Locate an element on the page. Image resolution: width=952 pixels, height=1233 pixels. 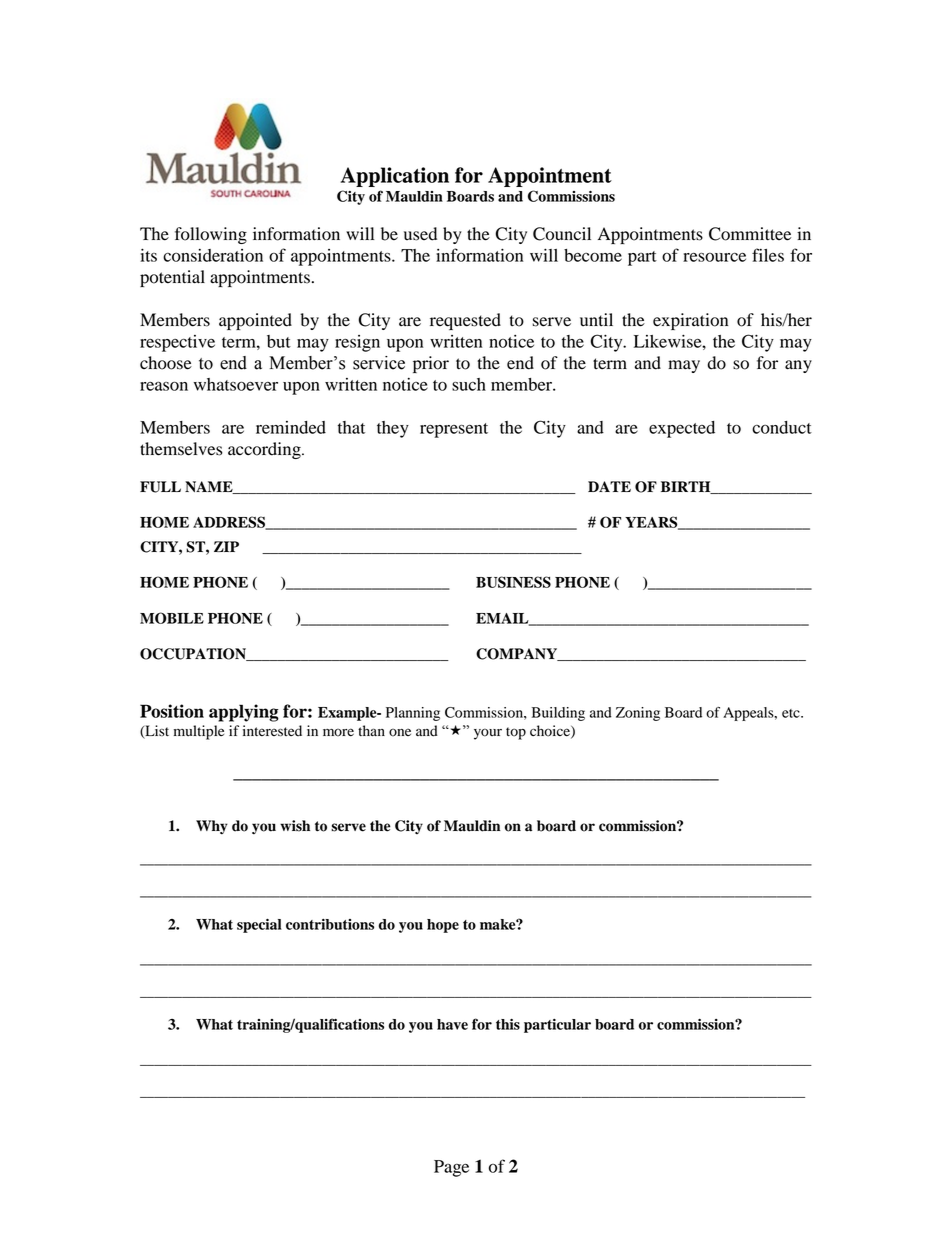
BUSINESS is located at coordinates (513, 582).
